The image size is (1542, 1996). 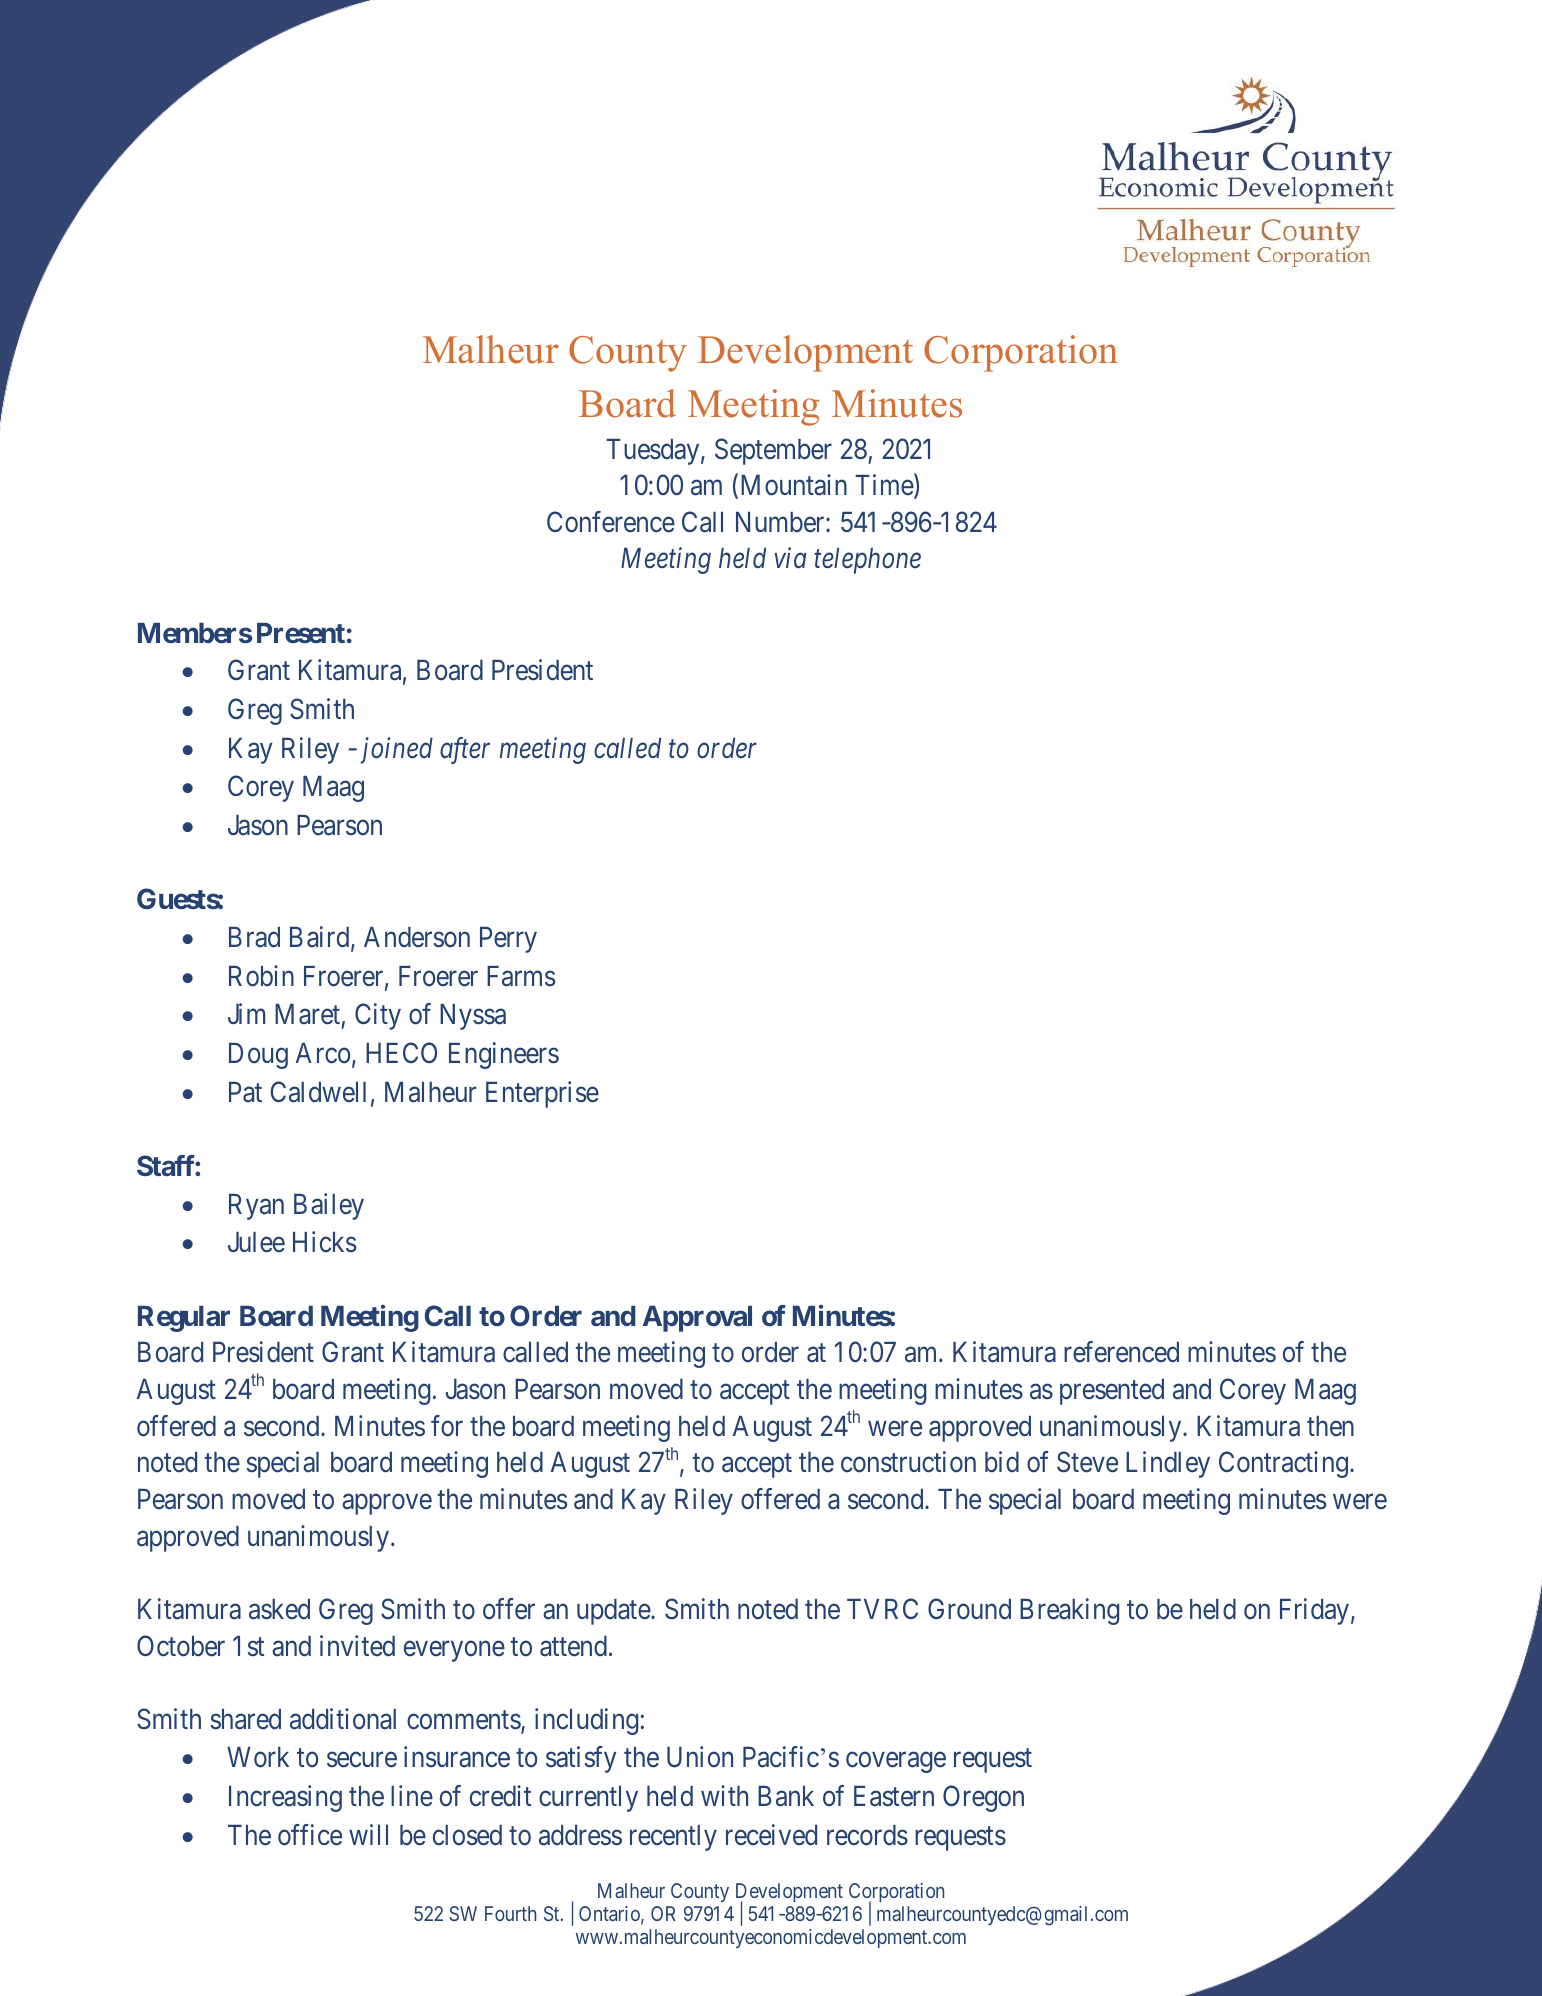 What do you see at coordinates (885, 486) in the screenshot?
I see `Time` at bounding box center [885, 486].
